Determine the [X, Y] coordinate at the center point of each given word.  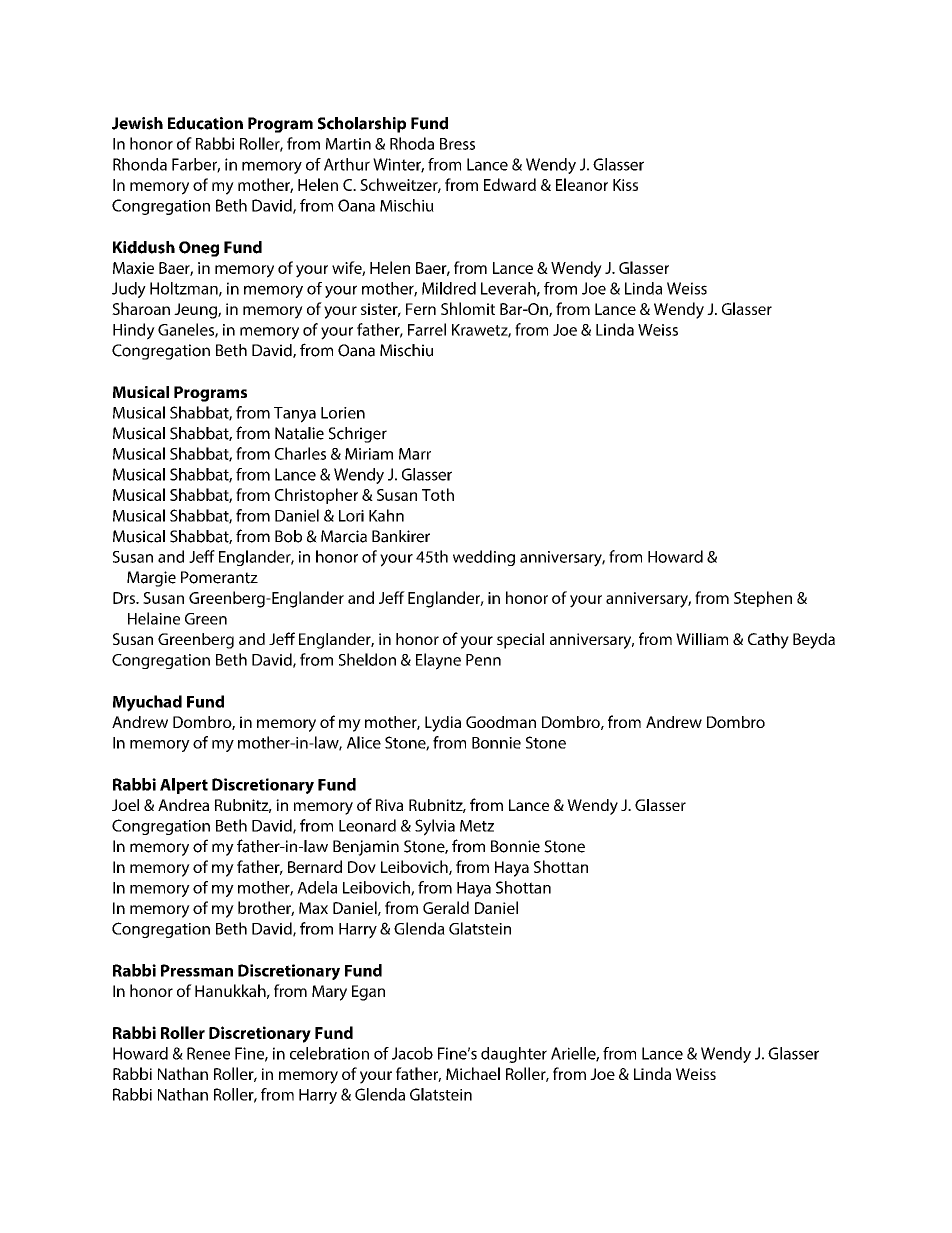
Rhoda [412, 143]
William [702, 639]
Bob [288, 536]
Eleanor [582, 184]
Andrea [183, 805]
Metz [477, 826]
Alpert [184, 786]
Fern [421, 309]
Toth [438, 494]
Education [205, 123]
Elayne [438, 661]
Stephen [763, 599]
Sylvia [435, 827]
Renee [208, 1053]
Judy [129, 290]
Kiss [625, 185]
